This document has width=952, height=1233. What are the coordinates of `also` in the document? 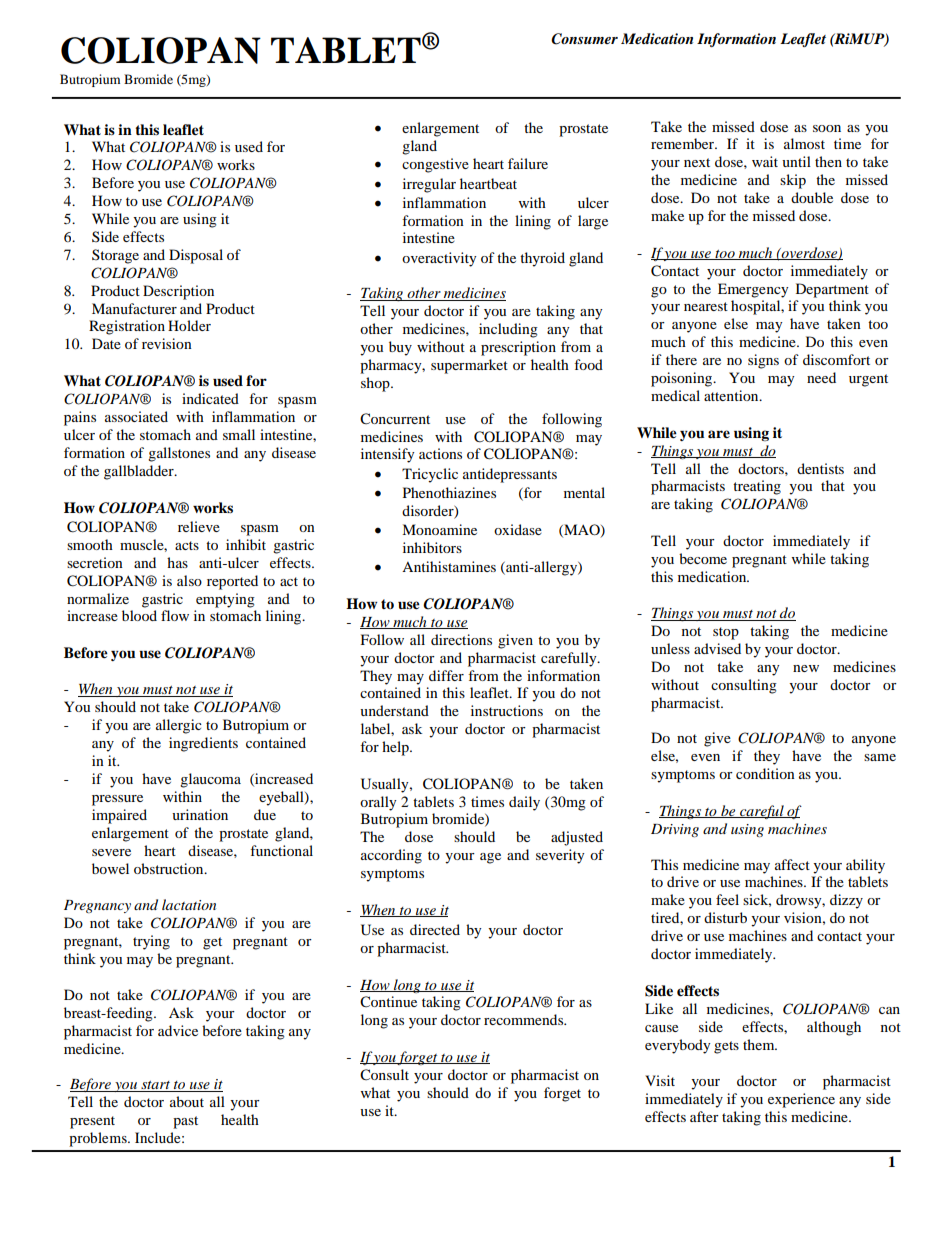 It's located at (189, 580).
